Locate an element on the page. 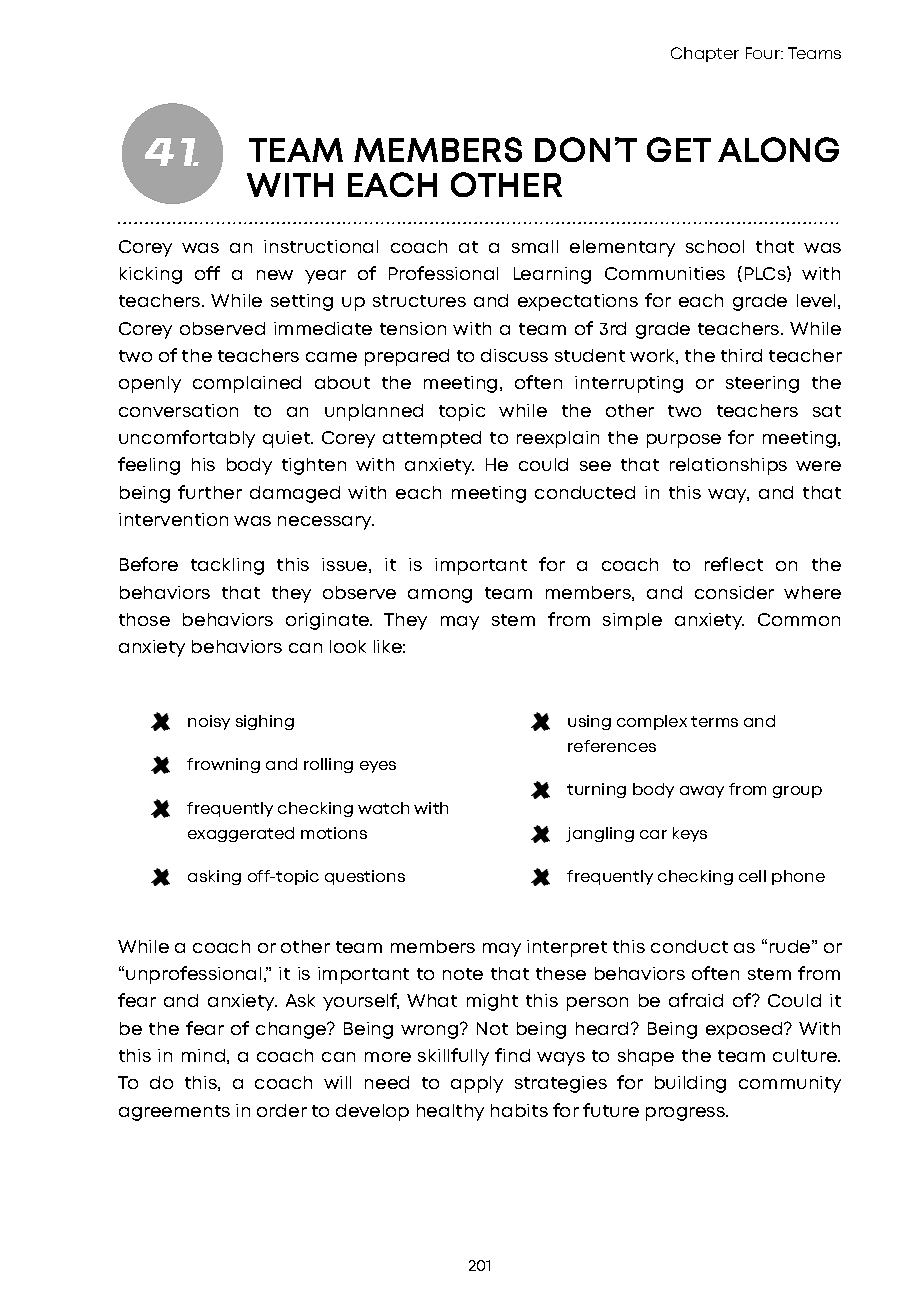 The height and width of the page is (1316, 921). small is located at coordinates (535, 246).
